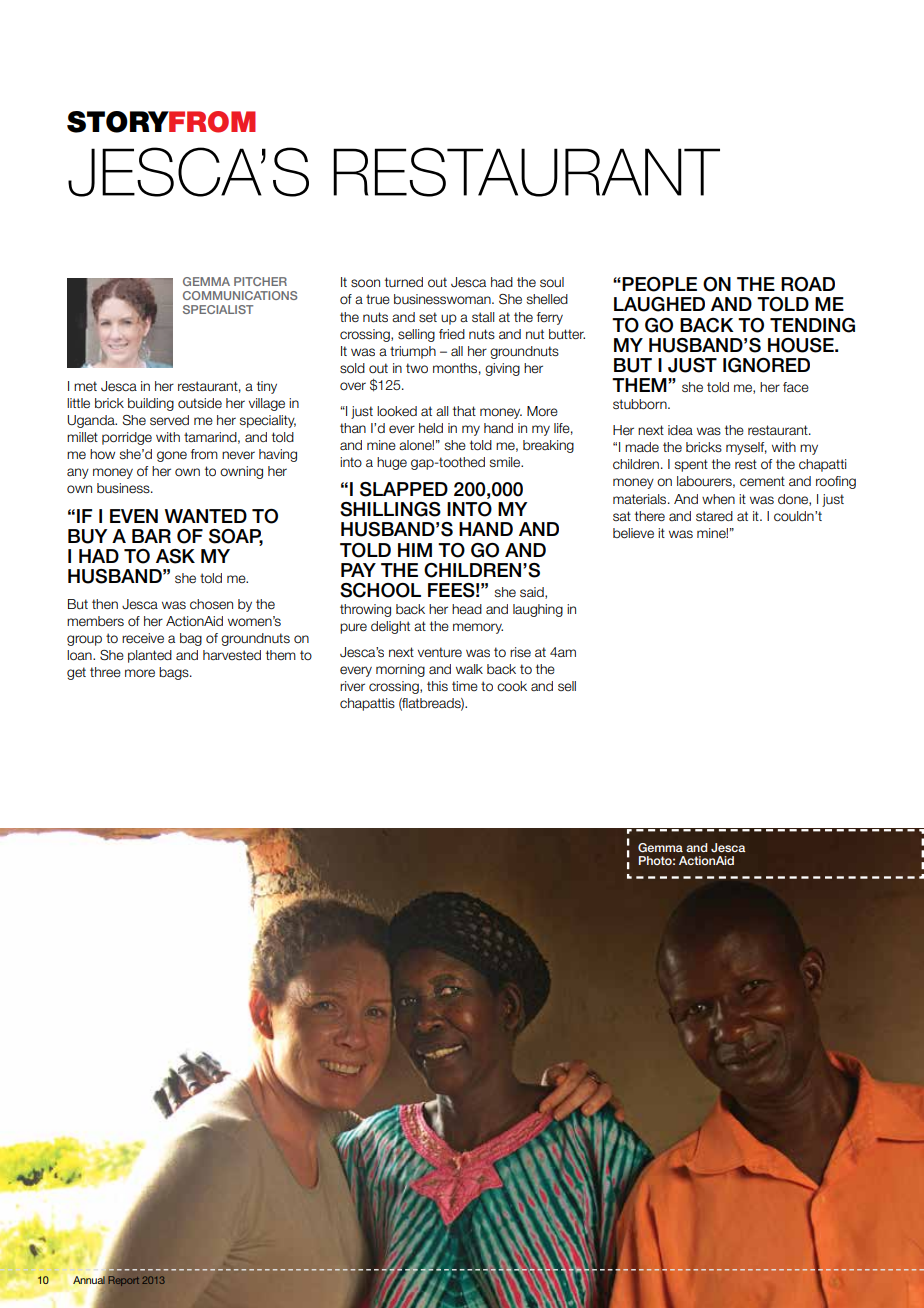 The height and width of the page is (1308, 924). I want to click on walk, so click(469, 669).
